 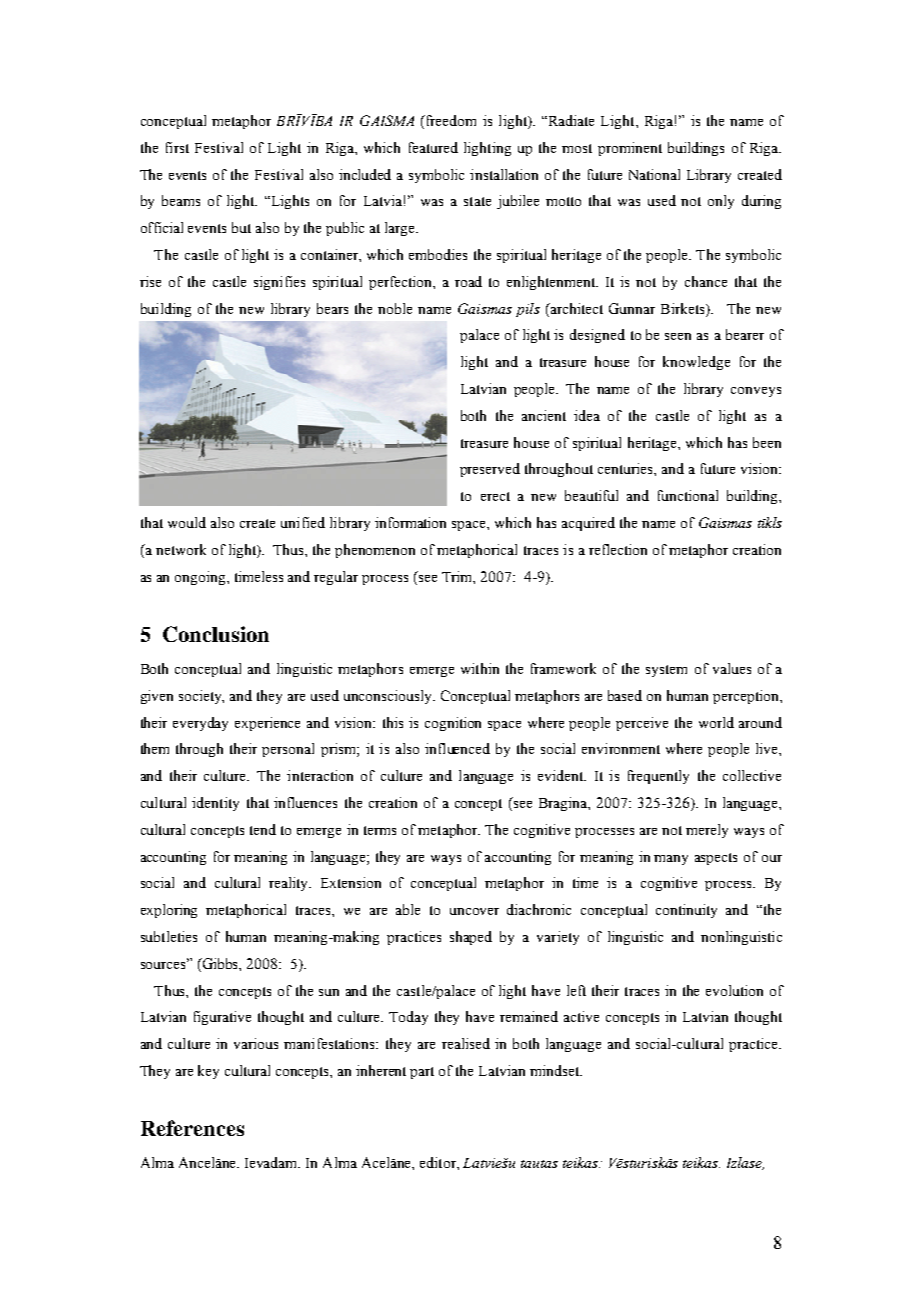 I want to click on References, so click(x=192, y=1128).
